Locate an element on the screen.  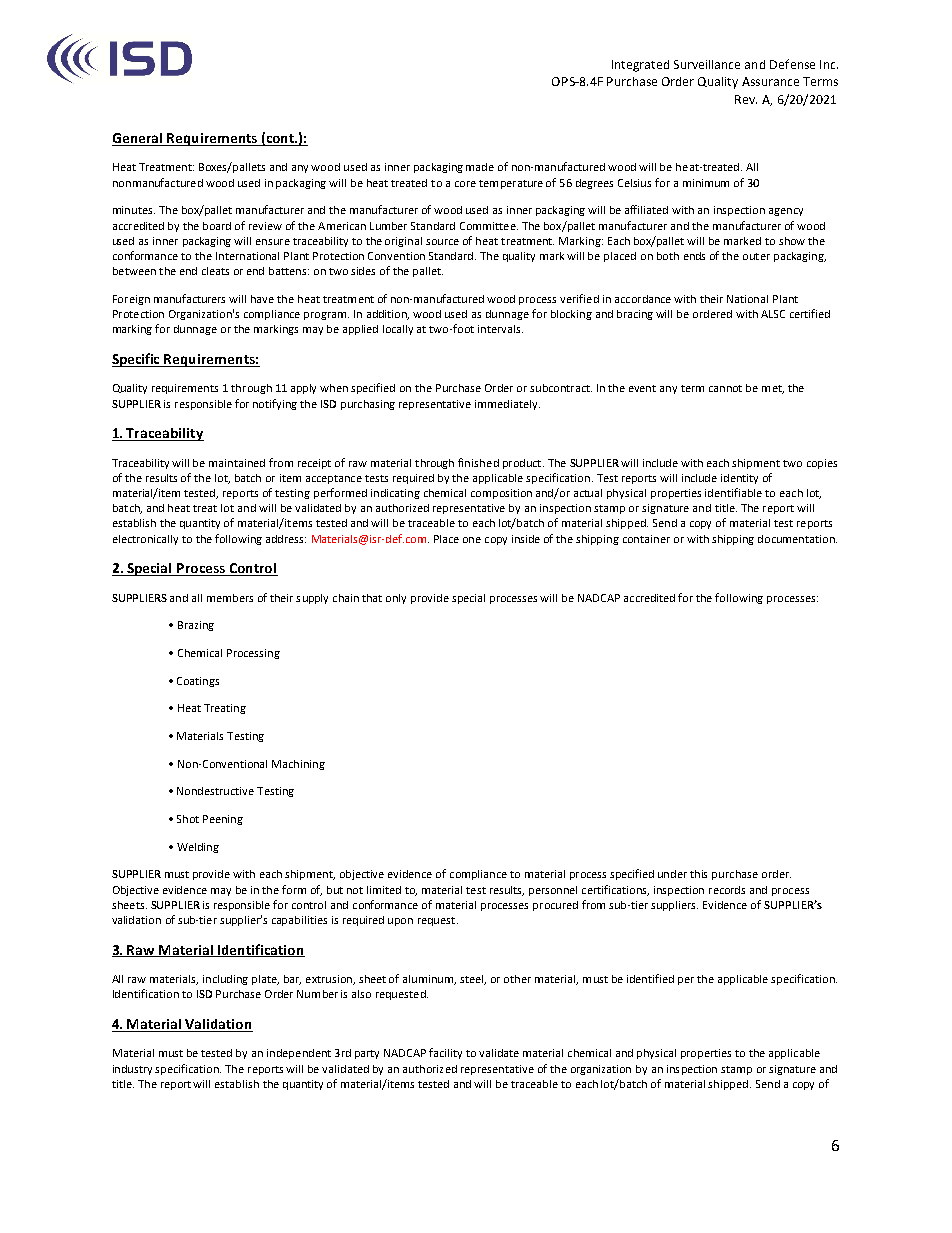
facility is located at coordinates (445, 1053).
